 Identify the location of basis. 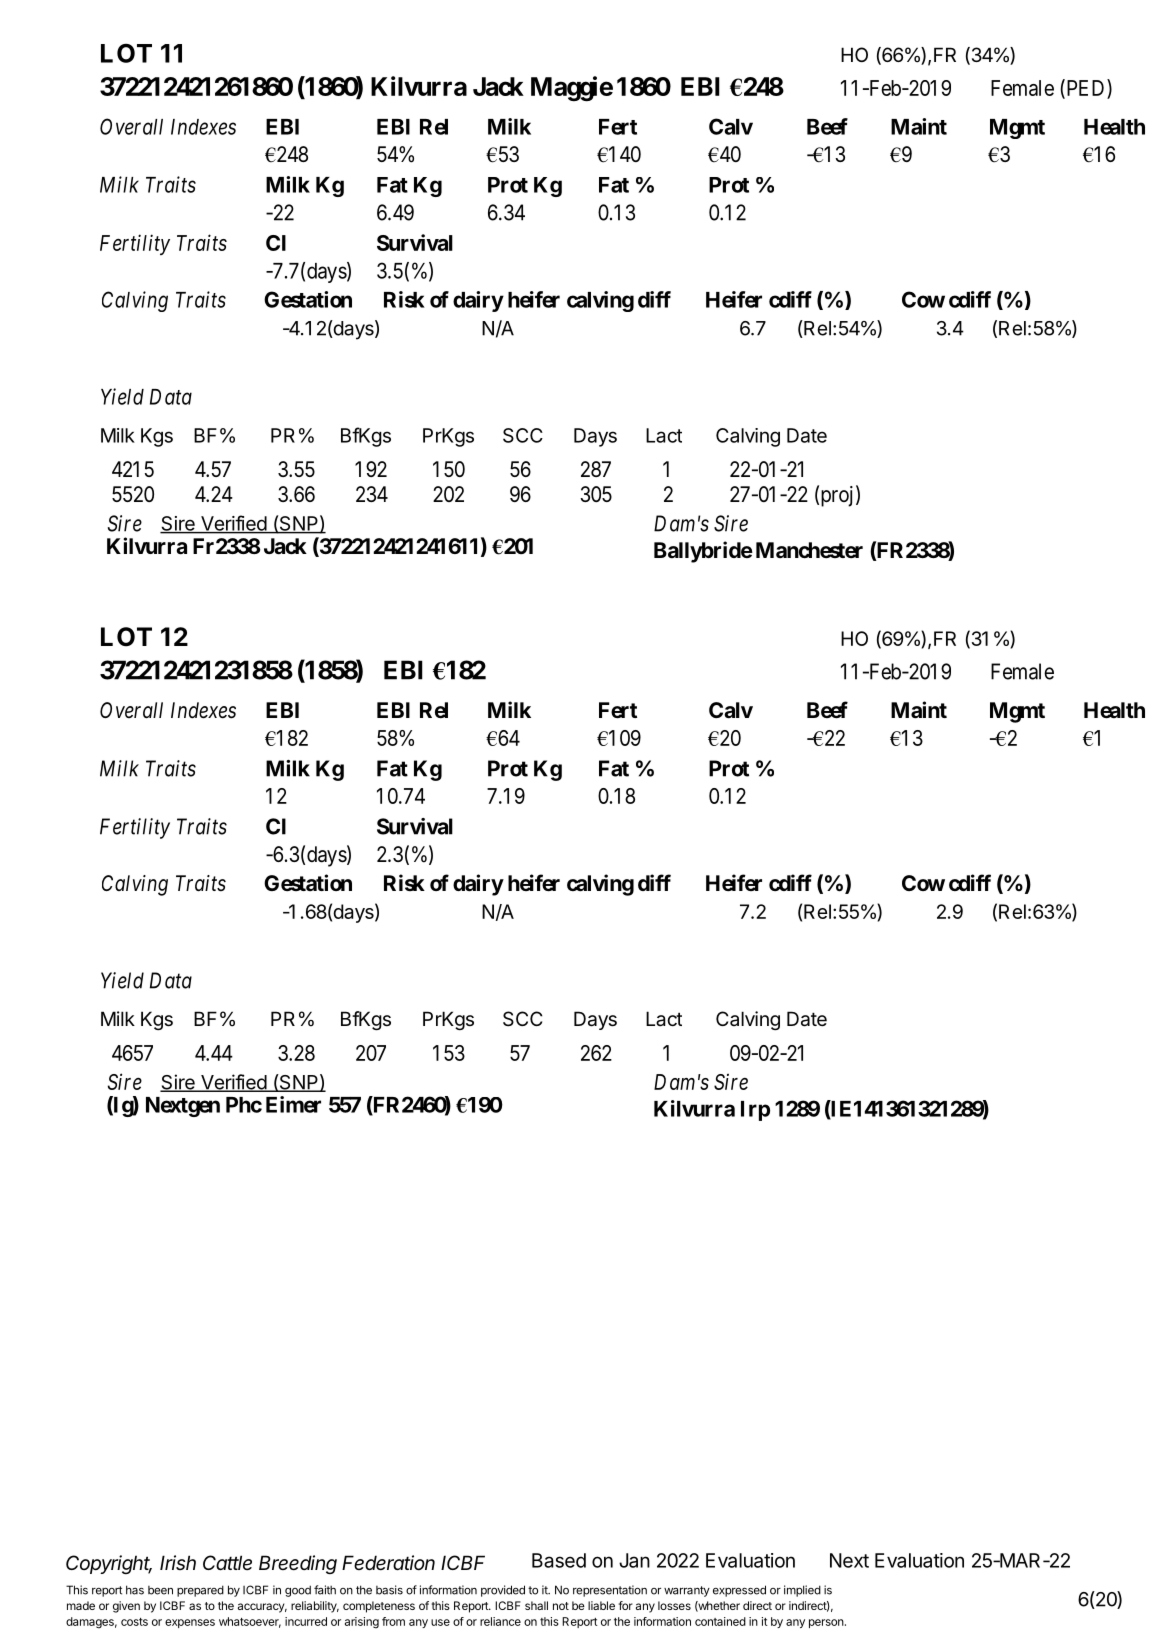
(389, 1590).
